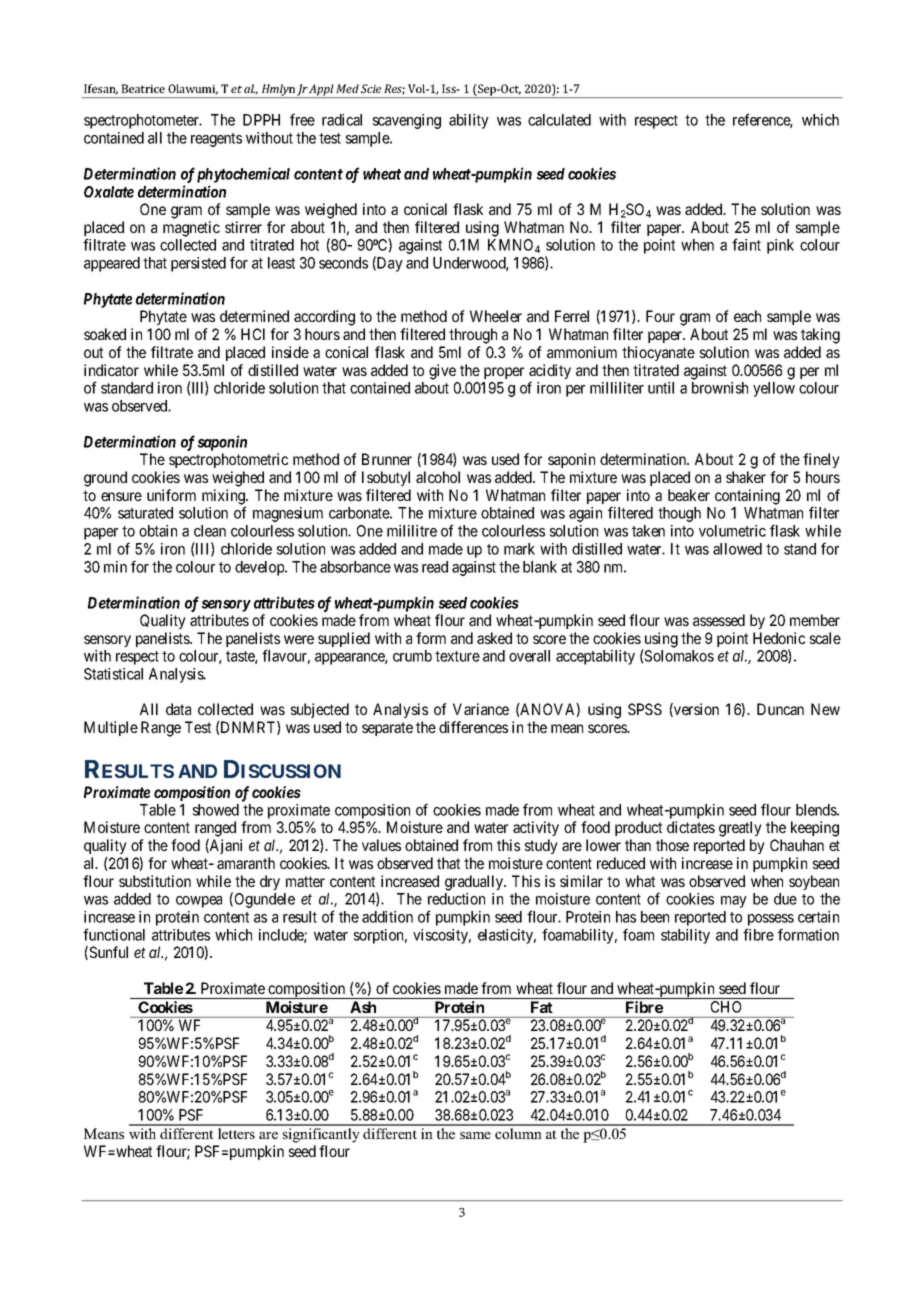 This document has width=924, height=1308. What do you see at coordinates (473, 336) in the document?
I see `through` at bounding box center [473, 336].
